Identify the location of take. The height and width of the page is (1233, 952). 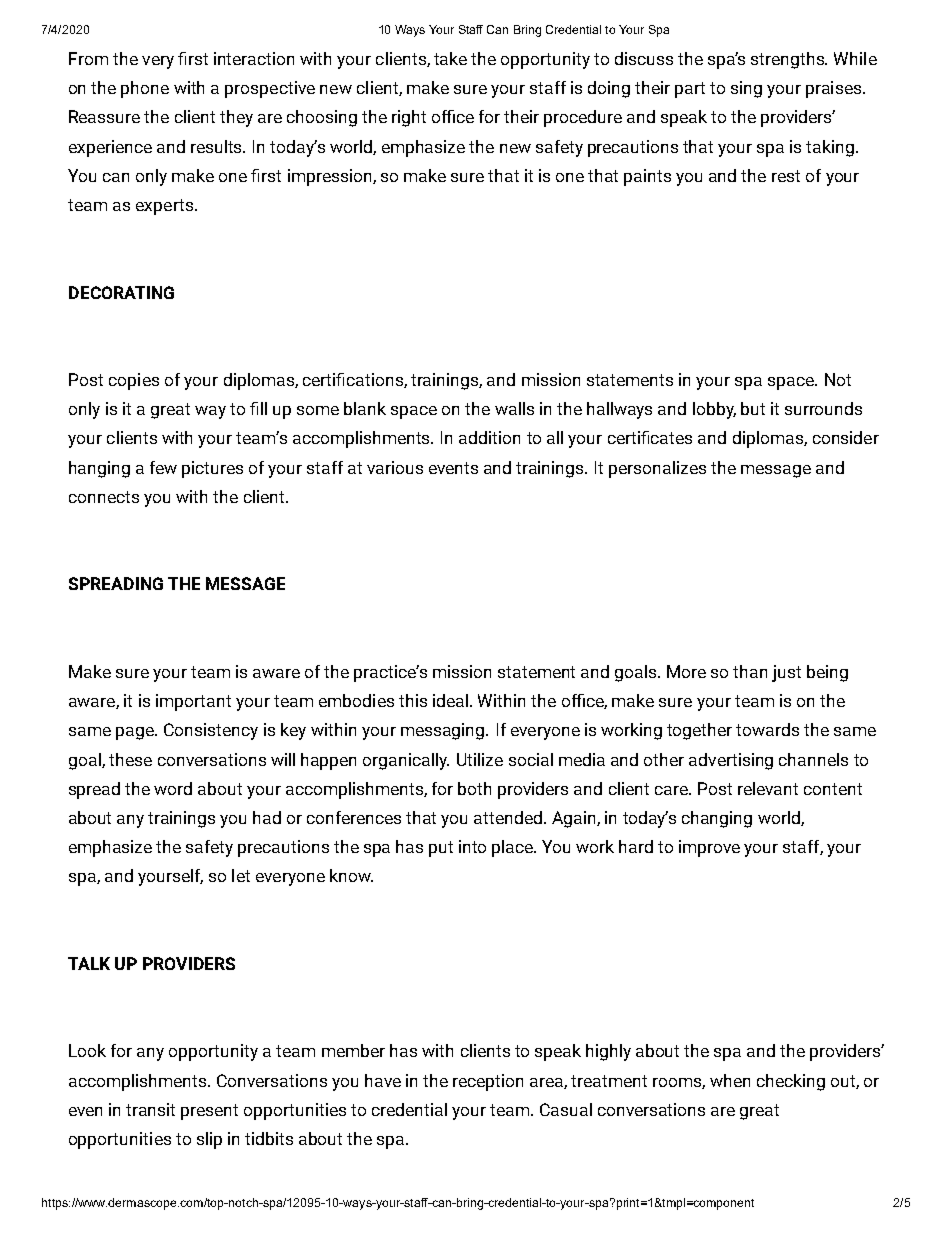
(450, 58).
